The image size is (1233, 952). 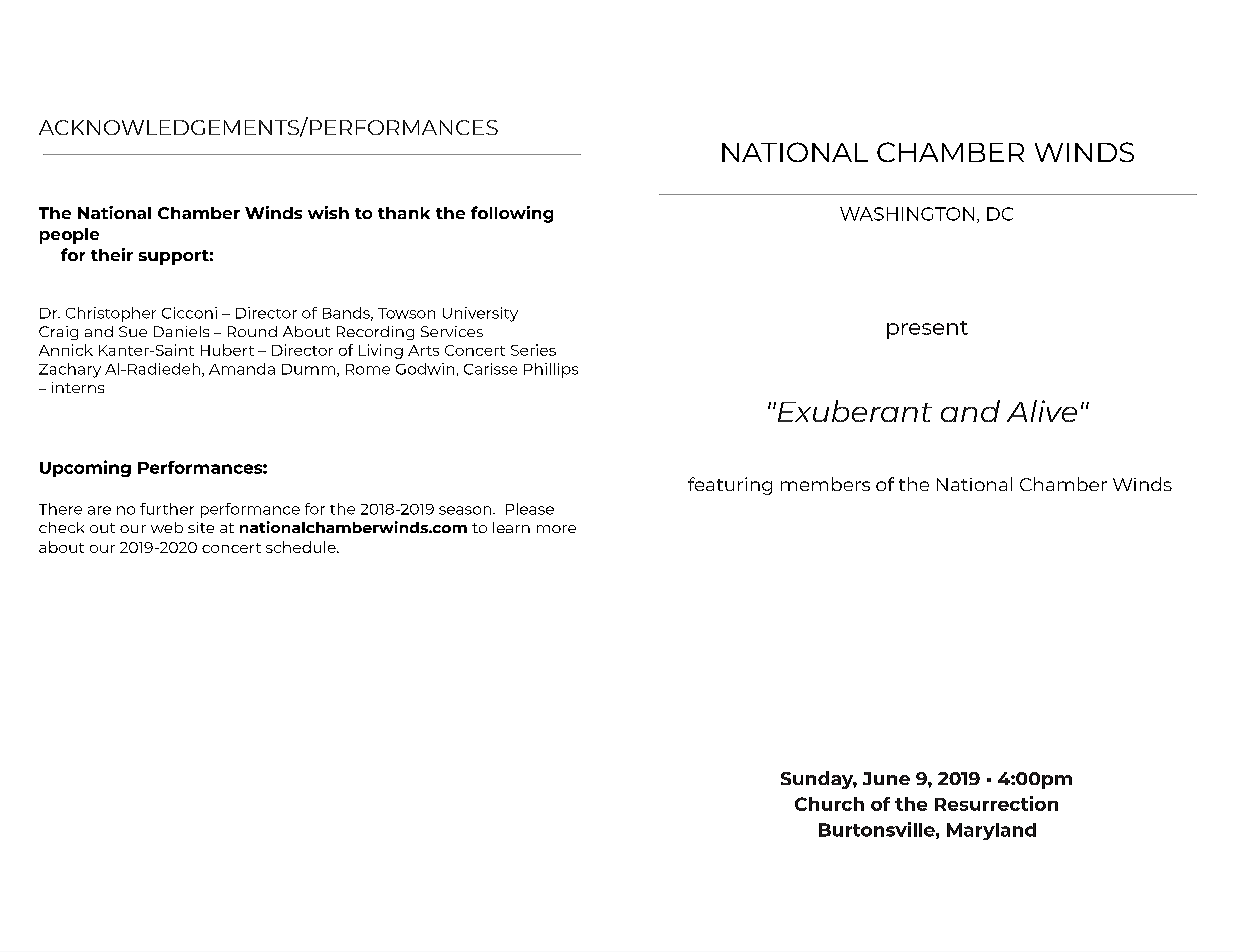 I want to click on their, so click(x=112, y=254).
